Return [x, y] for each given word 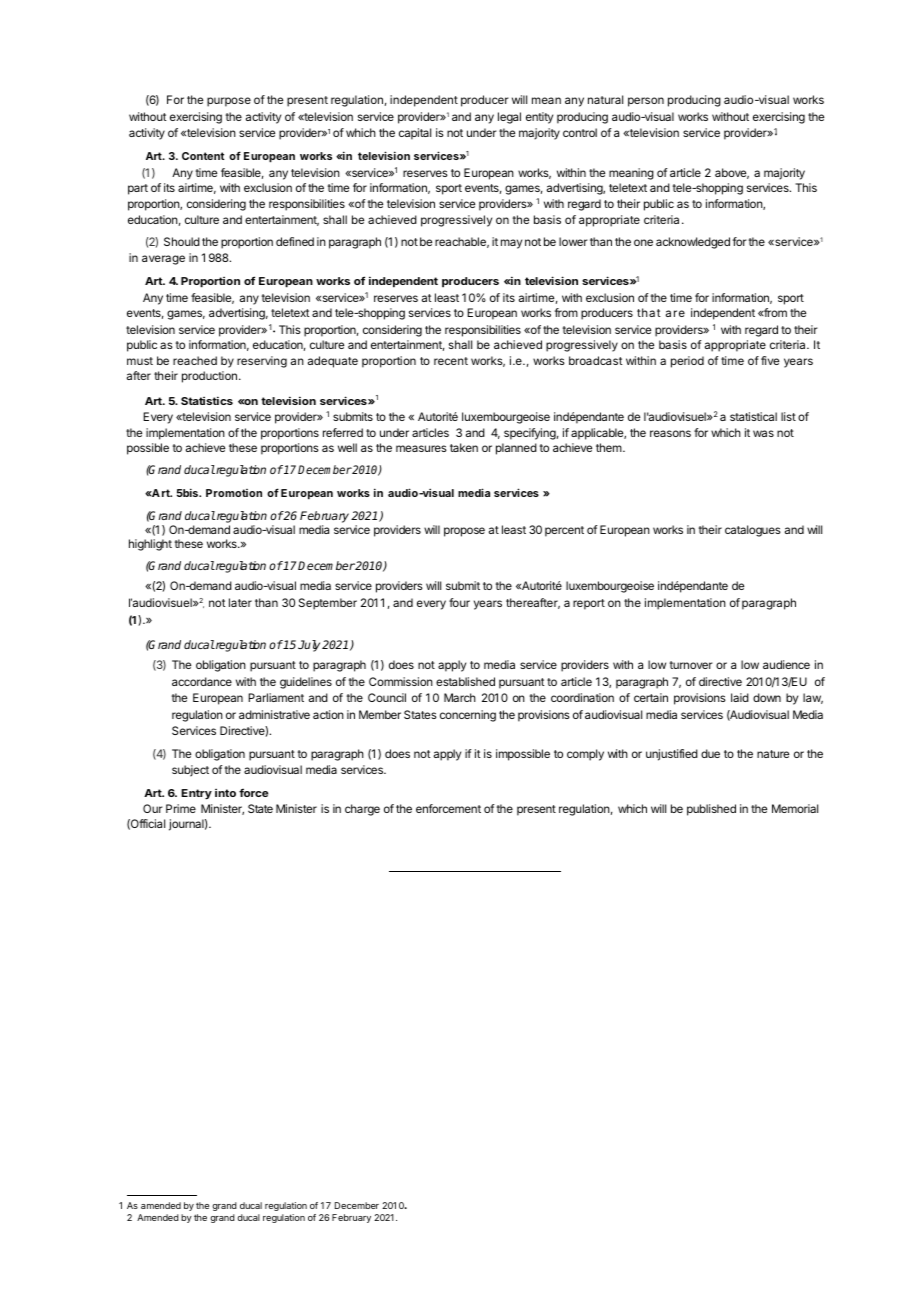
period [687, 362]
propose [464, 532]
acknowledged [693, 243]
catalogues [753, 531]
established [465, 681]
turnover [691, 665]
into [225, 793]
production [209, 377]
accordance [202, 681]
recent [451, 361]
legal [509, 118]
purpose [229, 102]
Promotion [234, 493]
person [646, 102]
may [511, 244]
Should [182, 241]
